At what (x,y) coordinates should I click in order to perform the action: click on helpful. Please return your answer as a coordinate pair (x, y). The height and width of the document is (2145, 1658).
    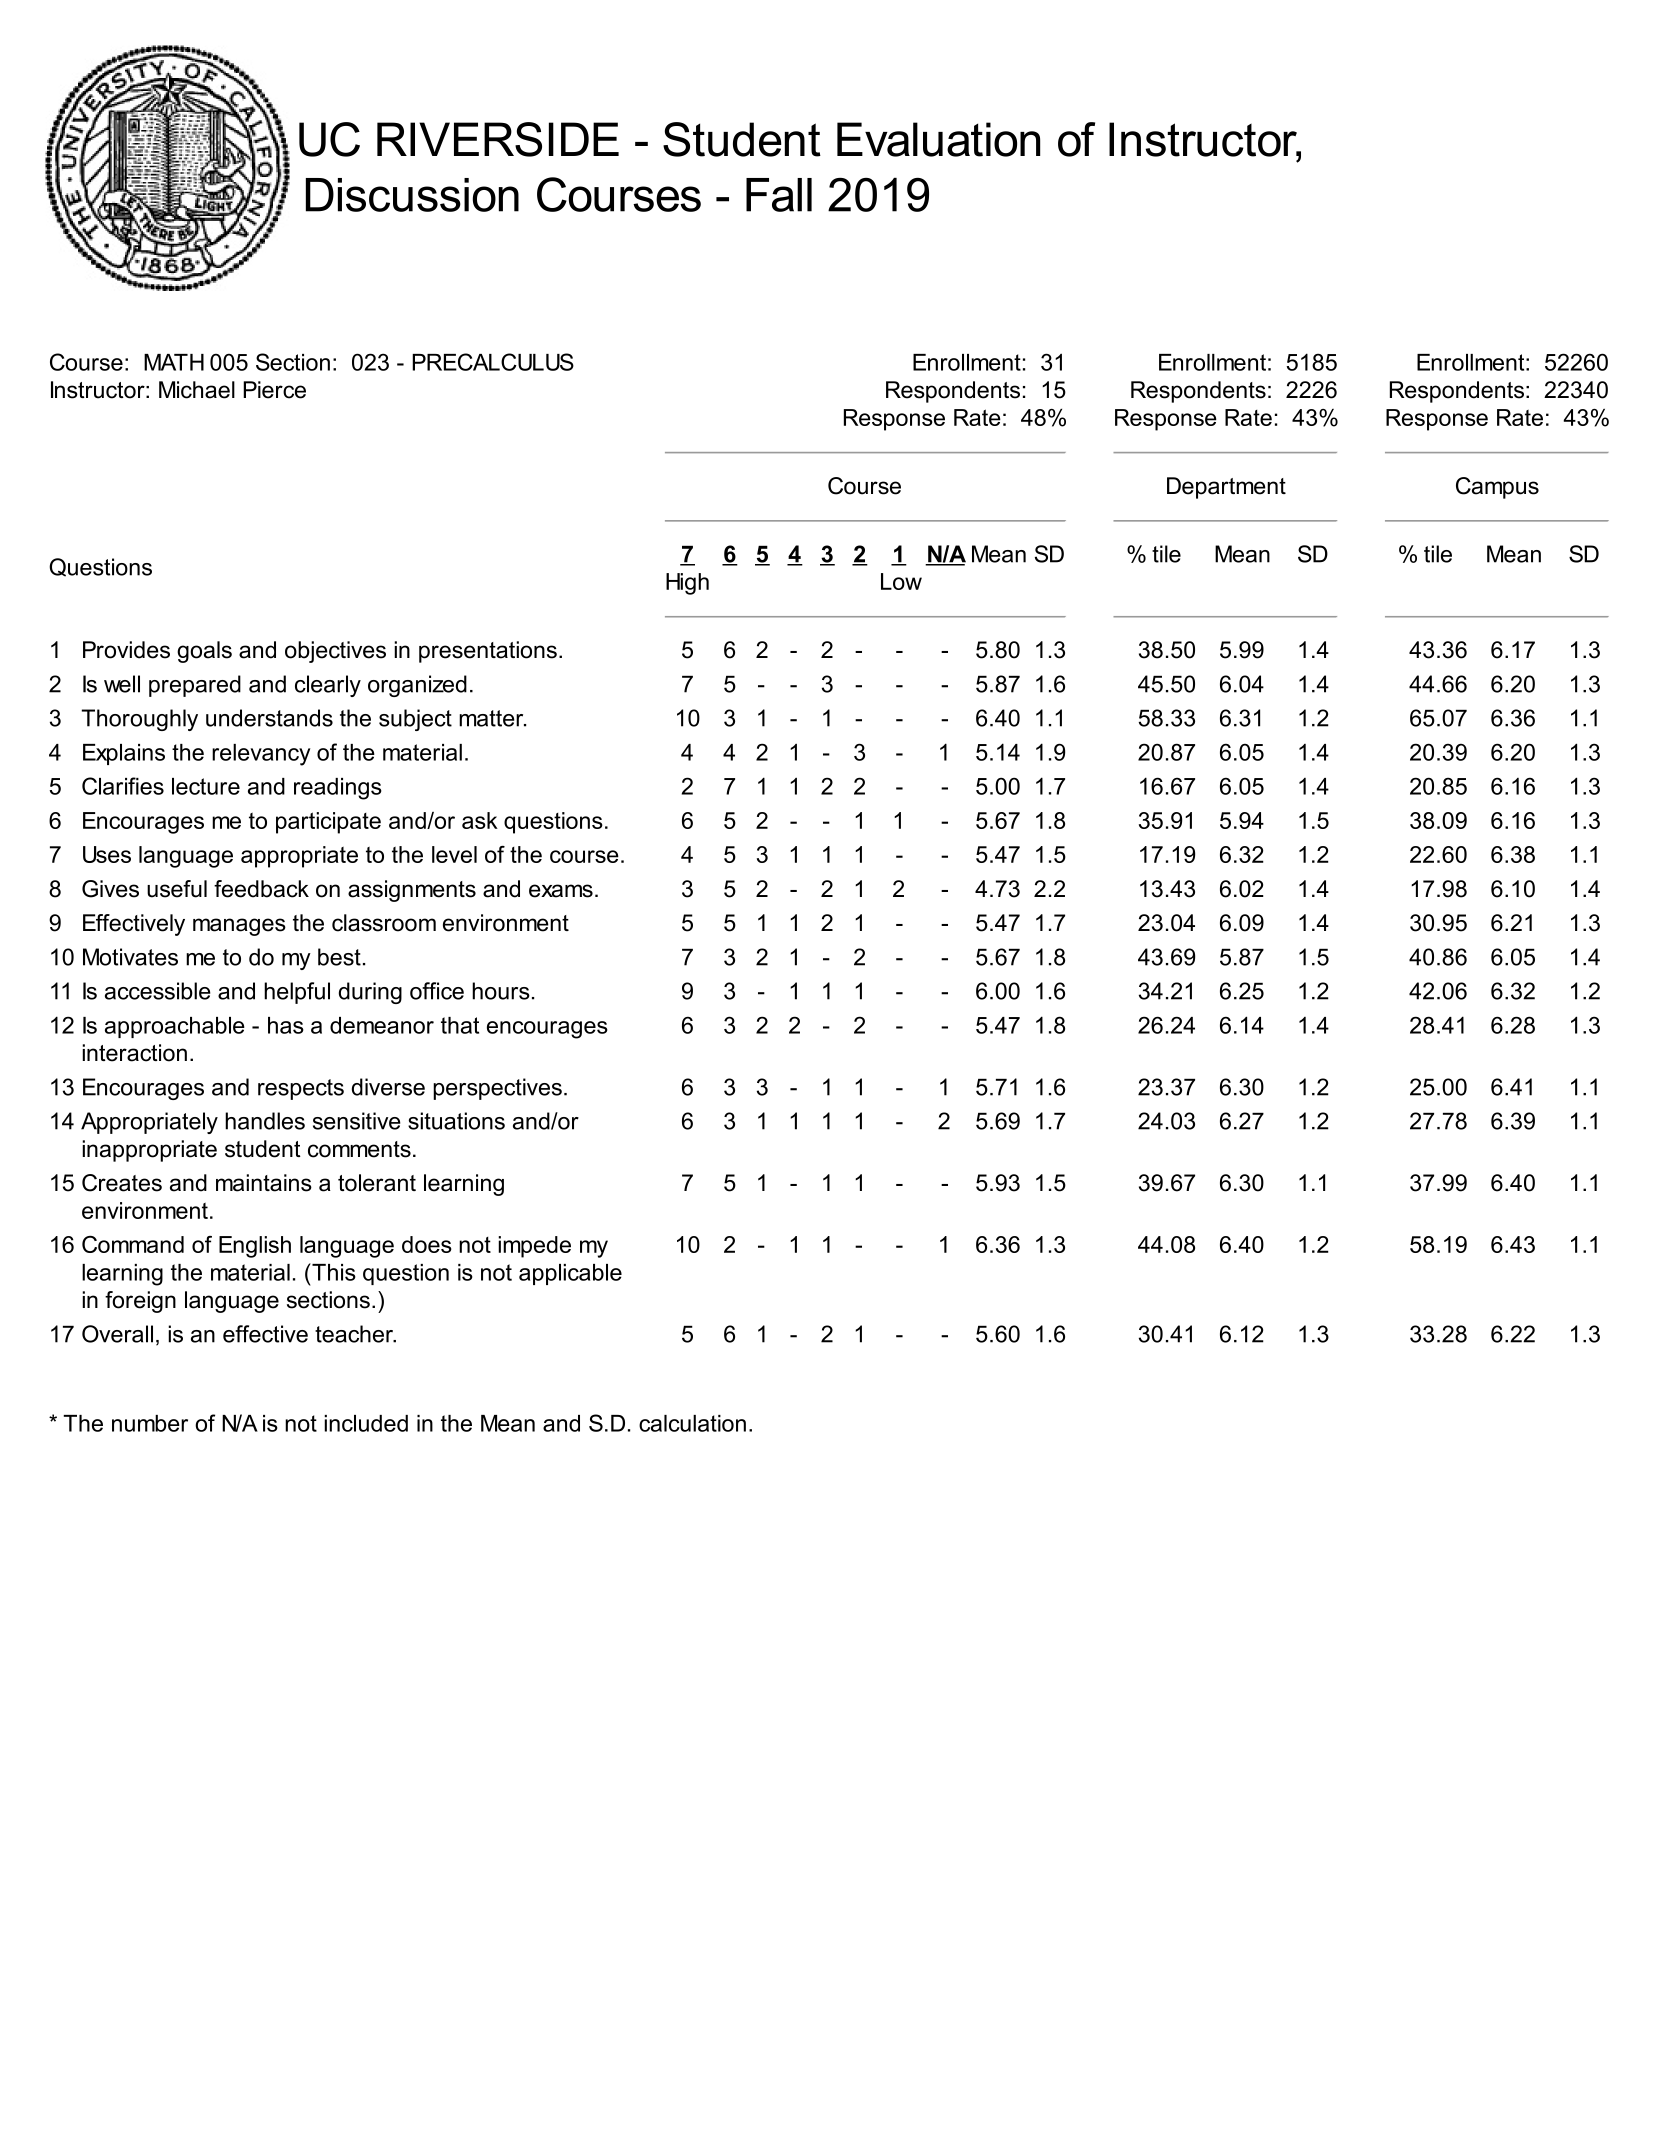
    Looking at the image, I should click on (297, 993).
